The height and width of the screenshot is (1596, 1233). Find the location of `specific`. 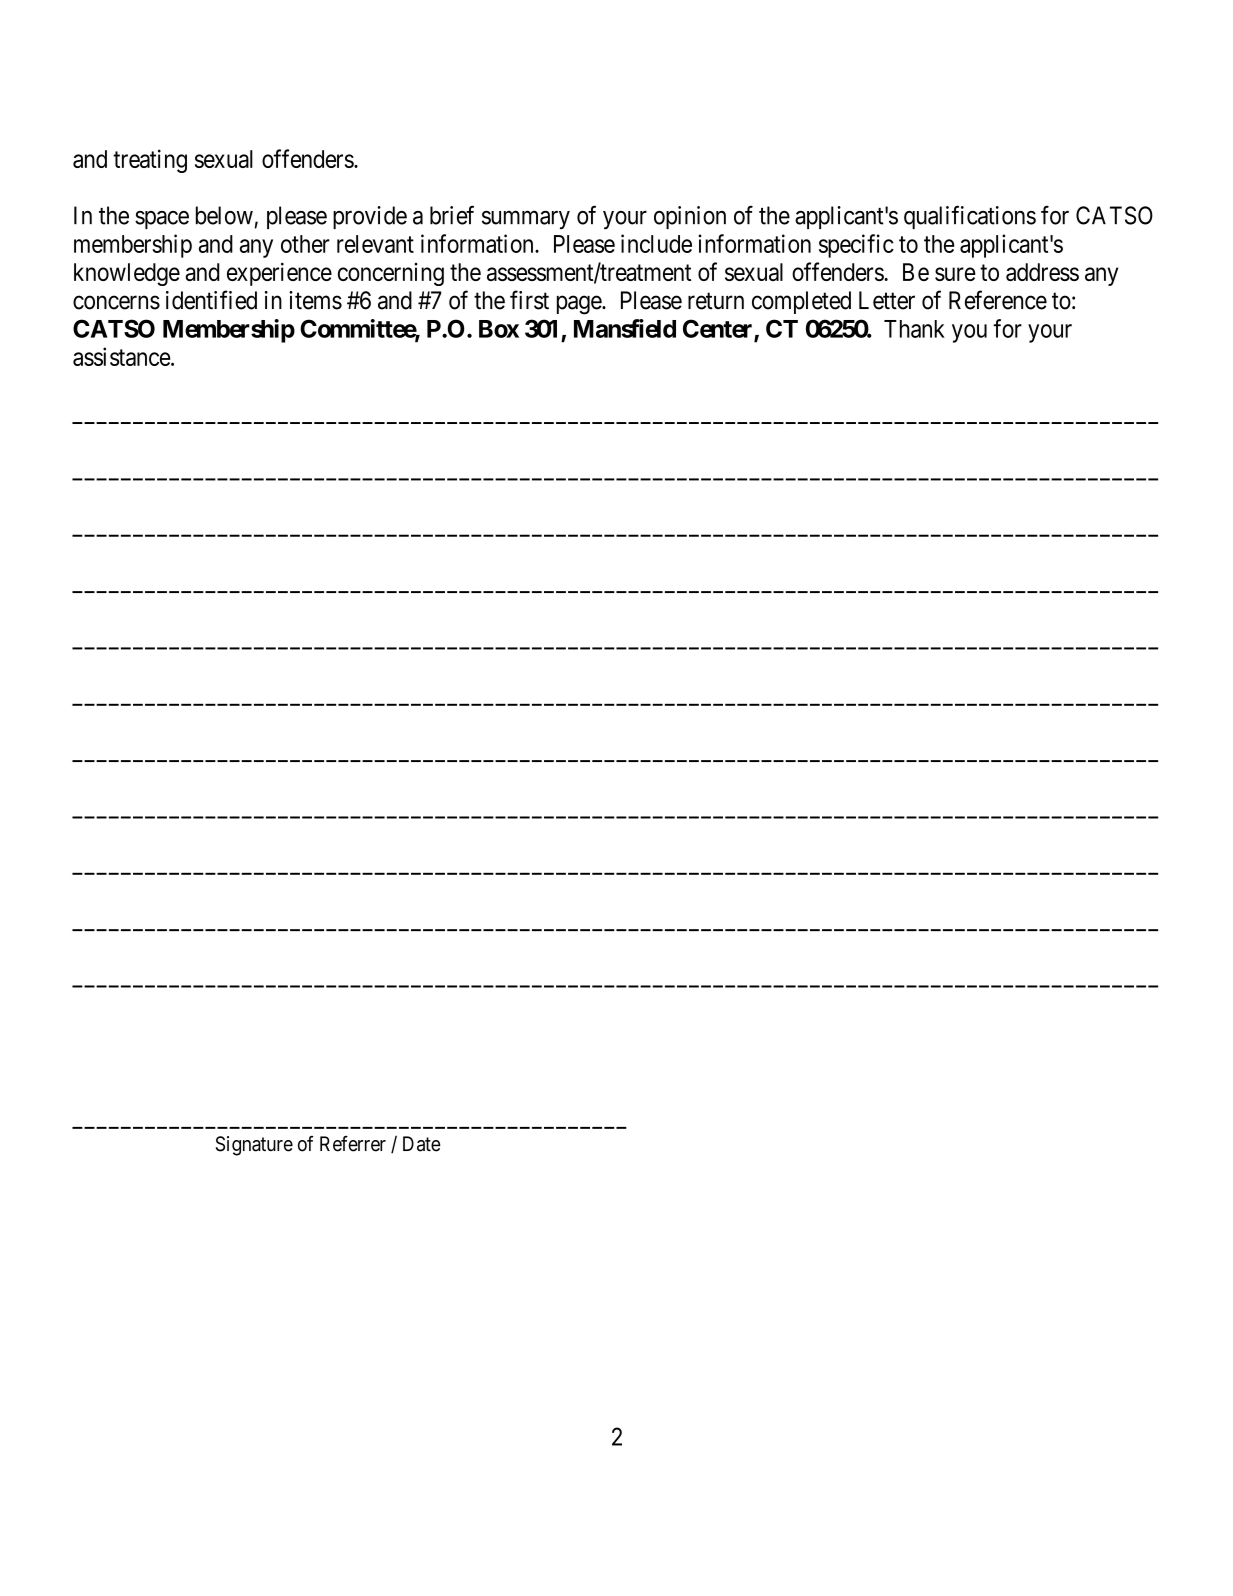

specific is located at coordinates (856, 246).
